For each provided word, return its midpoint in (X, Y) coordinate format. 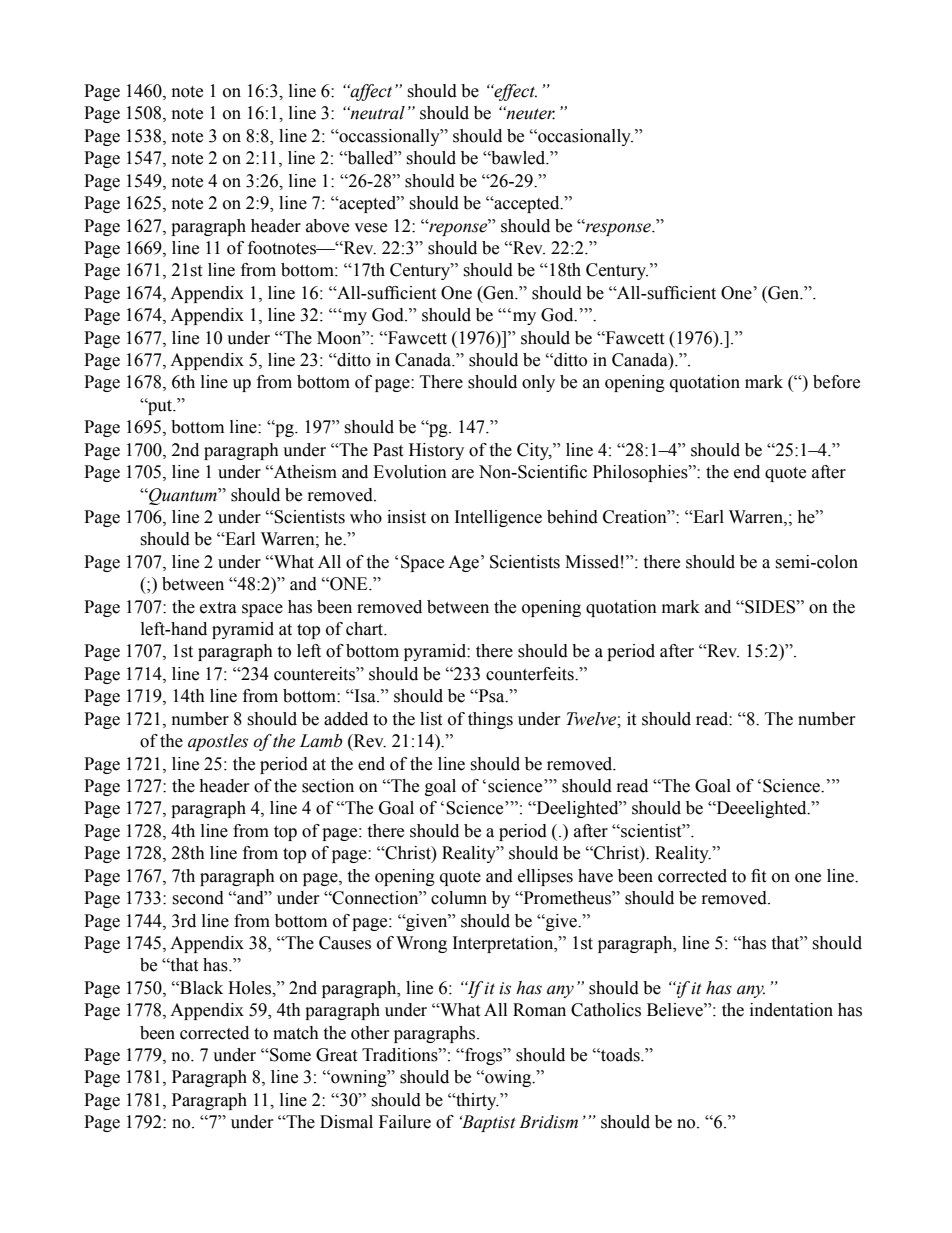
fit (758, 876)
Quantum (183, 496)
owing (508, 1078)
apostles (218, 742)
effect (514, 92)
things (490, 720)
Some (289, 1055)
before (836, 382)
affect (370, 92)
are (463, 474)
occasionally (584, 137)
